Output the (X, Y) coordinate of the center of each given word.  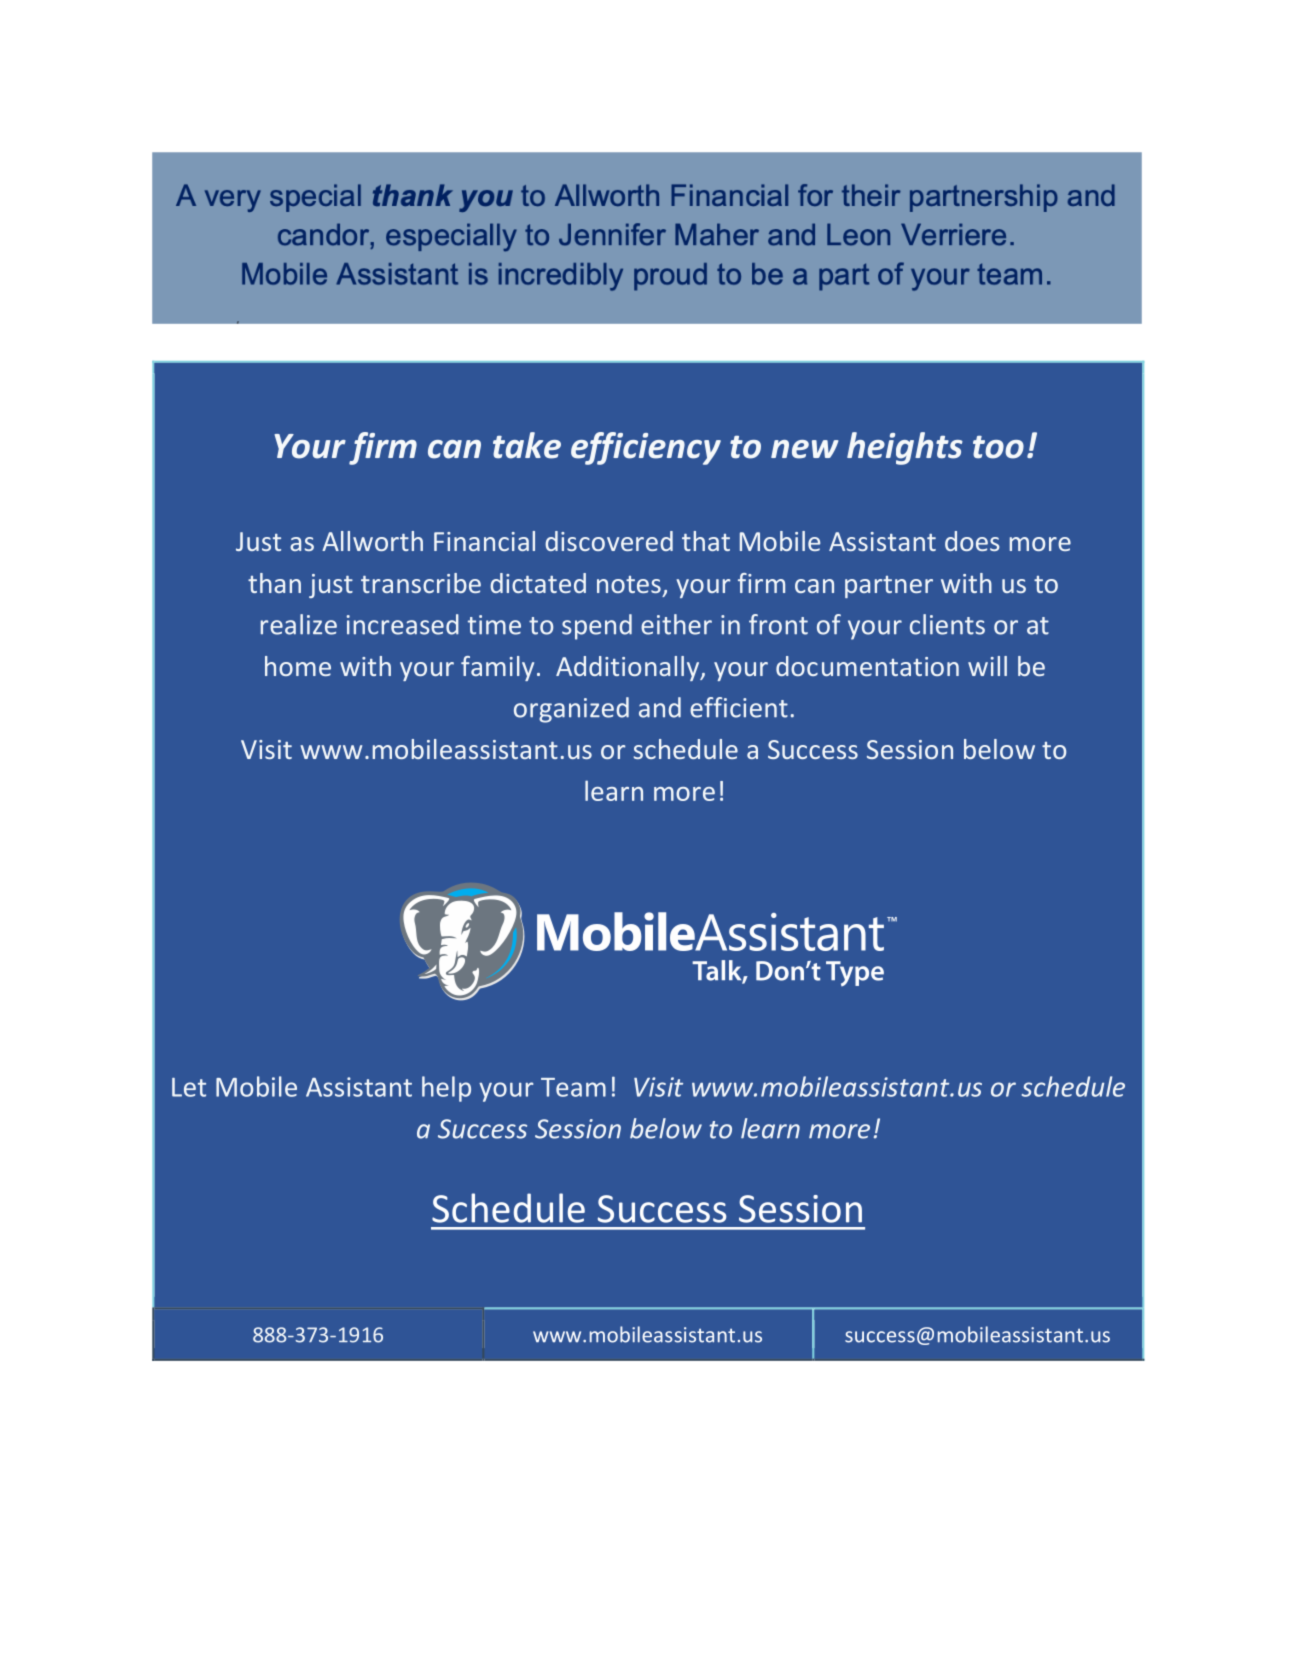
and (660, 707)
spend (597, 627)
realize (299, 624)
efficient (739, 707)
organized (571, 710)
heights (905, 448)
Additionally (629, 668)
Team (573, 1087)
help (446, 1089)
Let (189, 1087)
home (298, 666)
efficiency (646, 448)
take (527, 445)
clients (947, 624)
